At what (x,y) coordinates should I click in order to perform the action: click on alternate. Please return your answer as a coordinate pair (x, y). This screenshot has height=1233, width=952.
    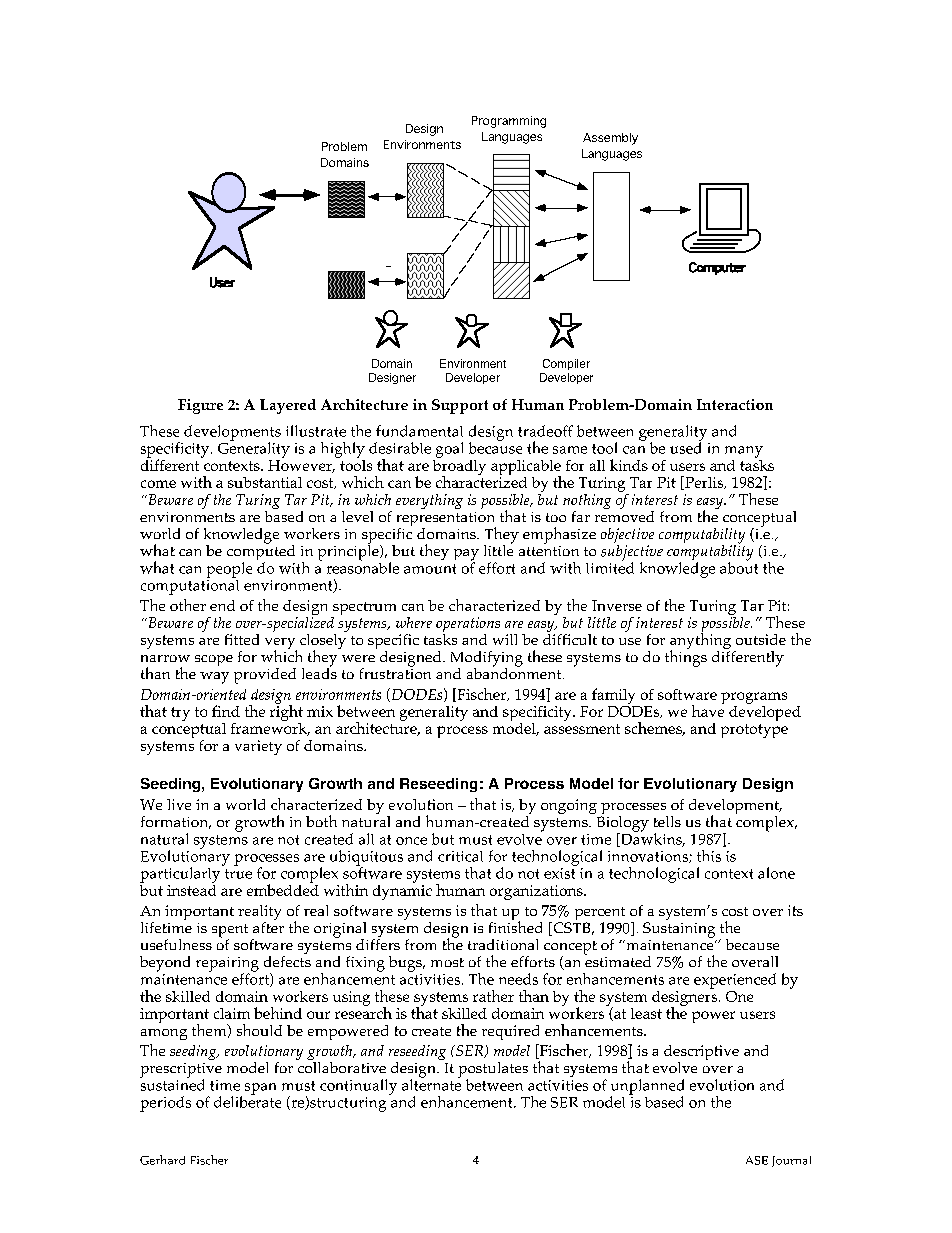
    Looking at the image, I should click on (431, 1084).
